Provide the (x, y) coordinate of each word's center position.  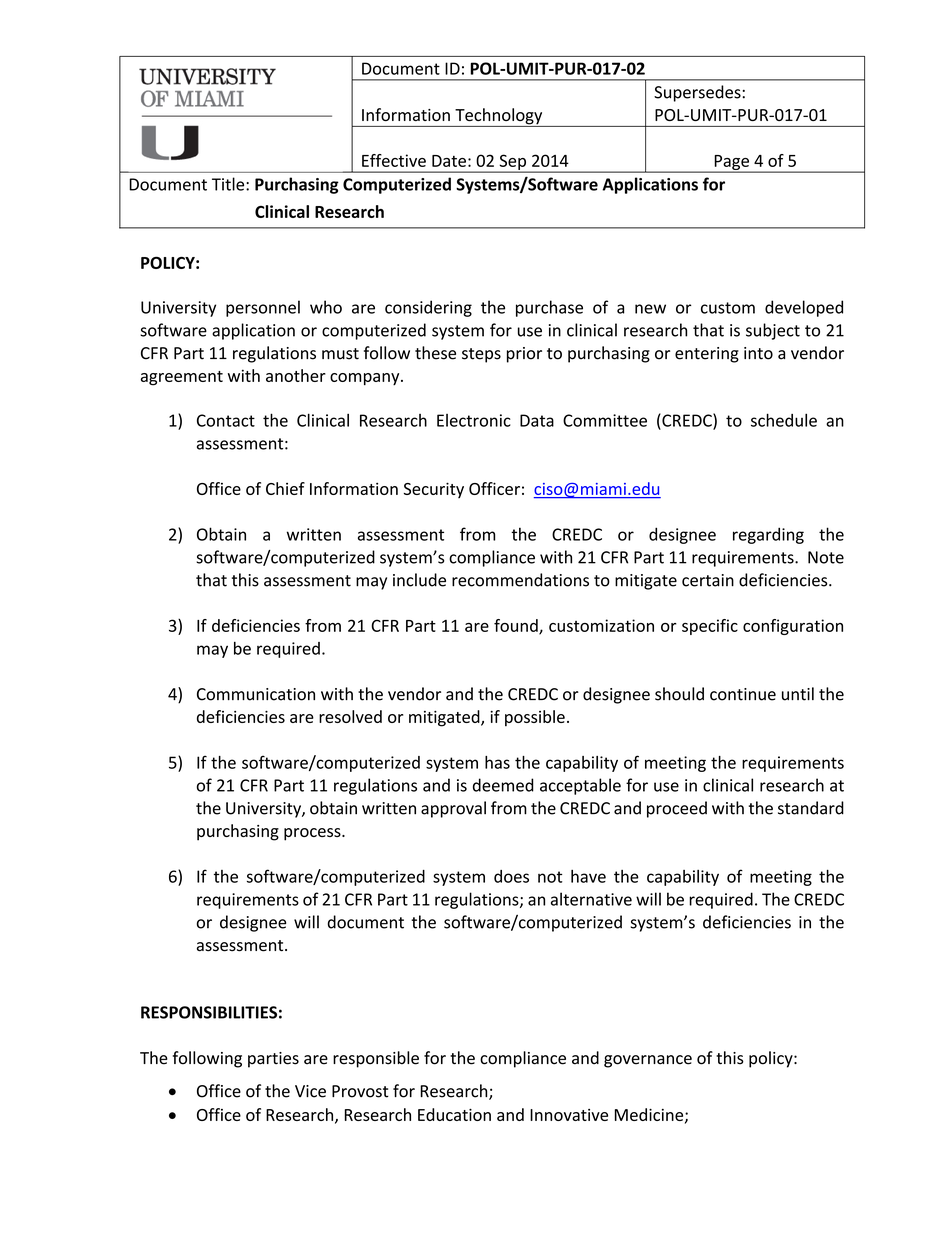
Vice (310, 1091)
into (758, 353)
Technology (499, 117)
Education (454, 1114)
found (517, 626)
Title (229, 184)
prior (524, 355)
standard (811, 808)
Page (731, 164)
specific (710, 627)
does (511, 876)
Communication (256, 694)
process (313, 834)
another (296, 375)
